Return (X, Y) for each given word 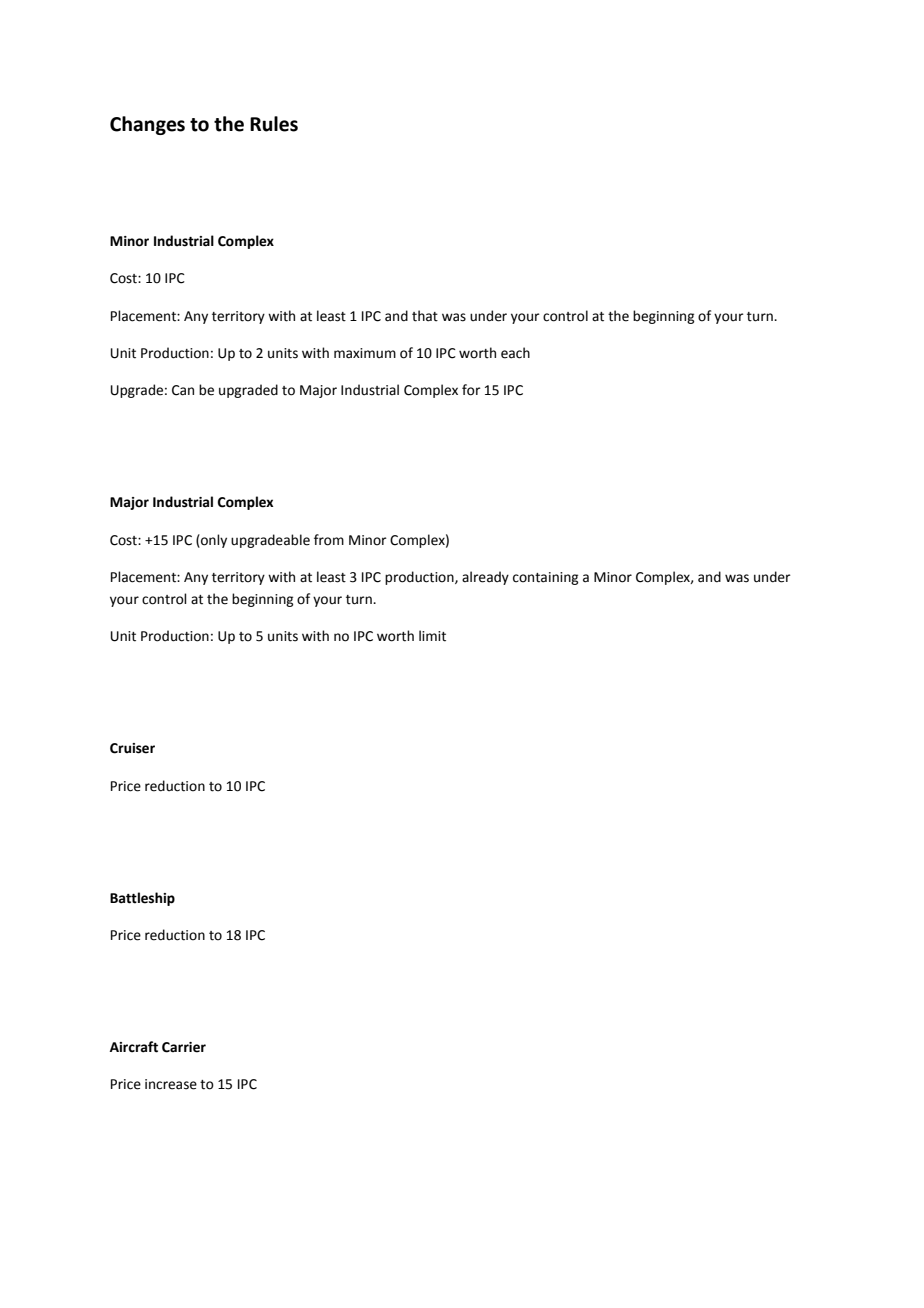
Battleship (142, 899)
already (485, 578)
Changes (147, 125)
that (425, 316)
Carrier (184, 1047)
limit (432, 636)
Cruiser (132, 748)
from (329, 540)
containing (545, 578)
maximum (365, 353)
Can (183, 390)
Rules (274, 124)
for (471, 390)
